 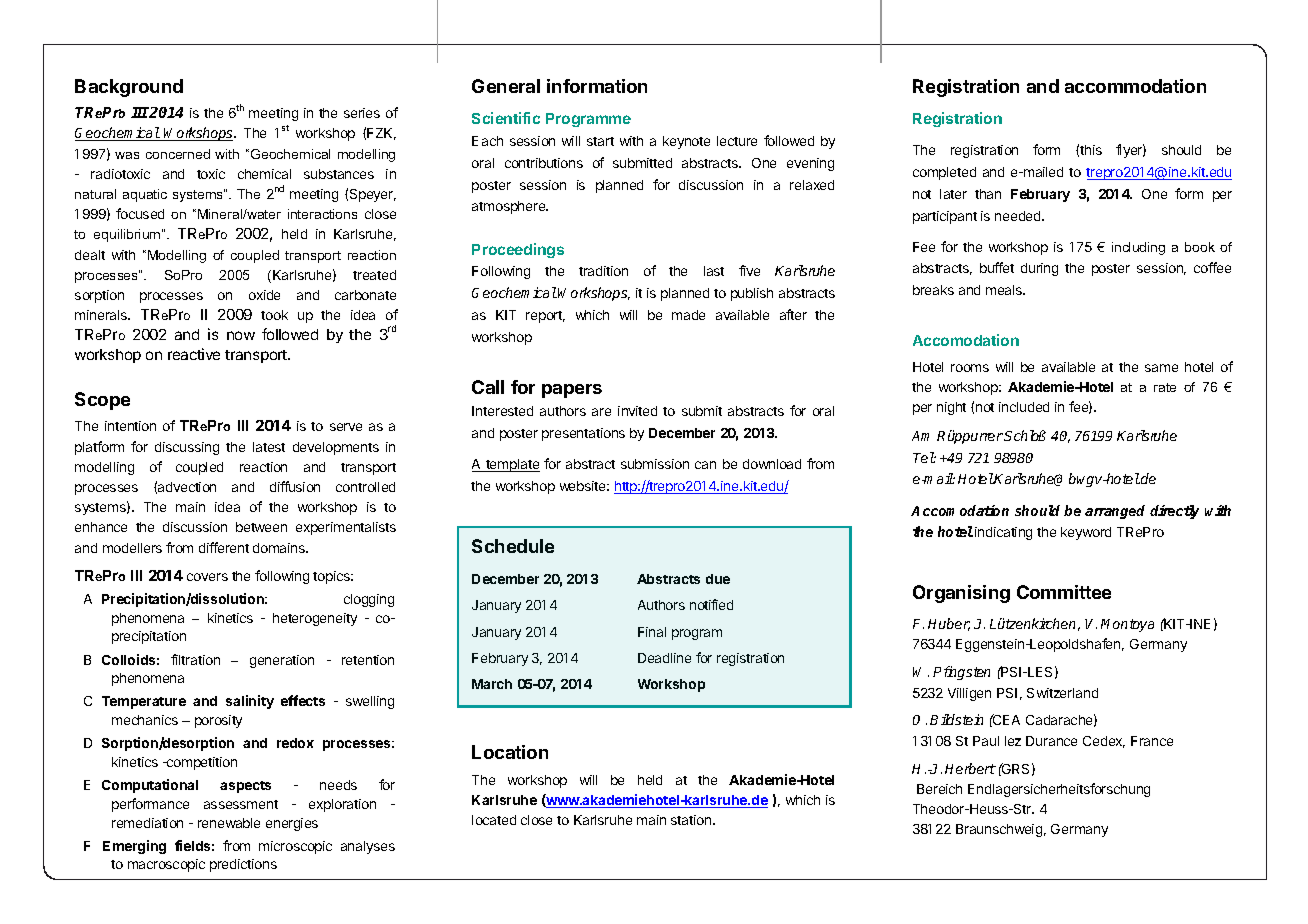 I want to click on filtration, so click(x=195, y=659).
